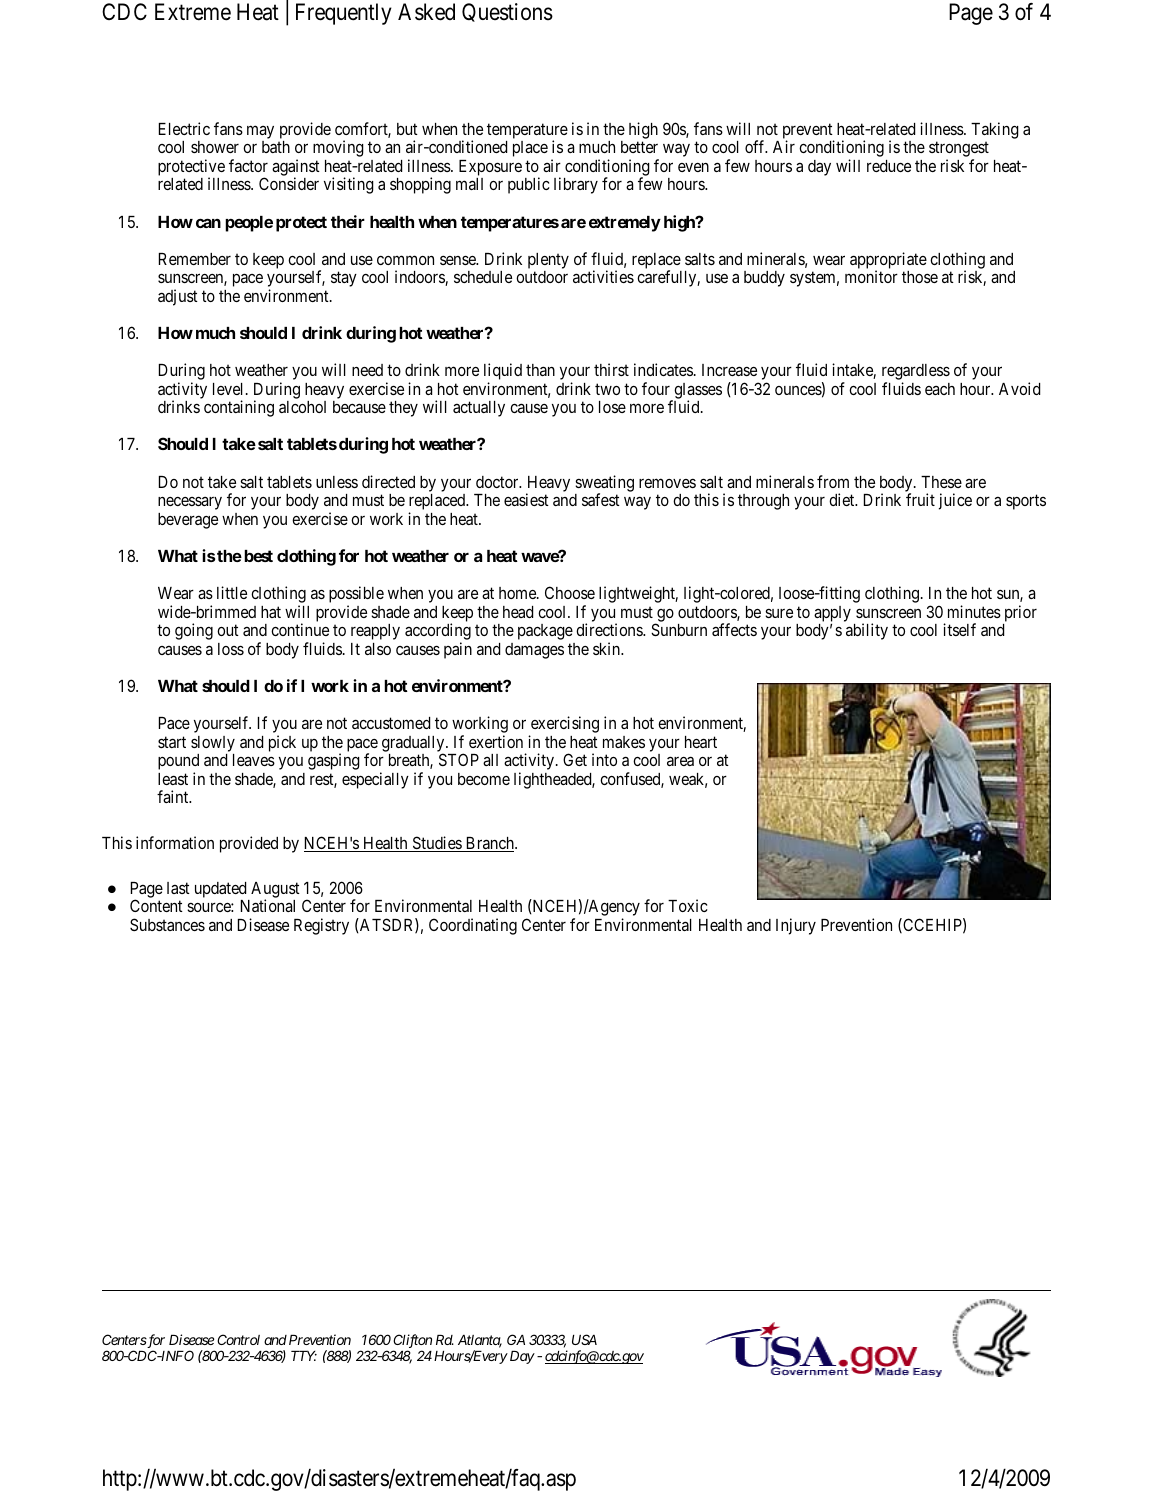  Describe the element at coordinates (412, 1342) in the page. I see `Clifton` at that location.
